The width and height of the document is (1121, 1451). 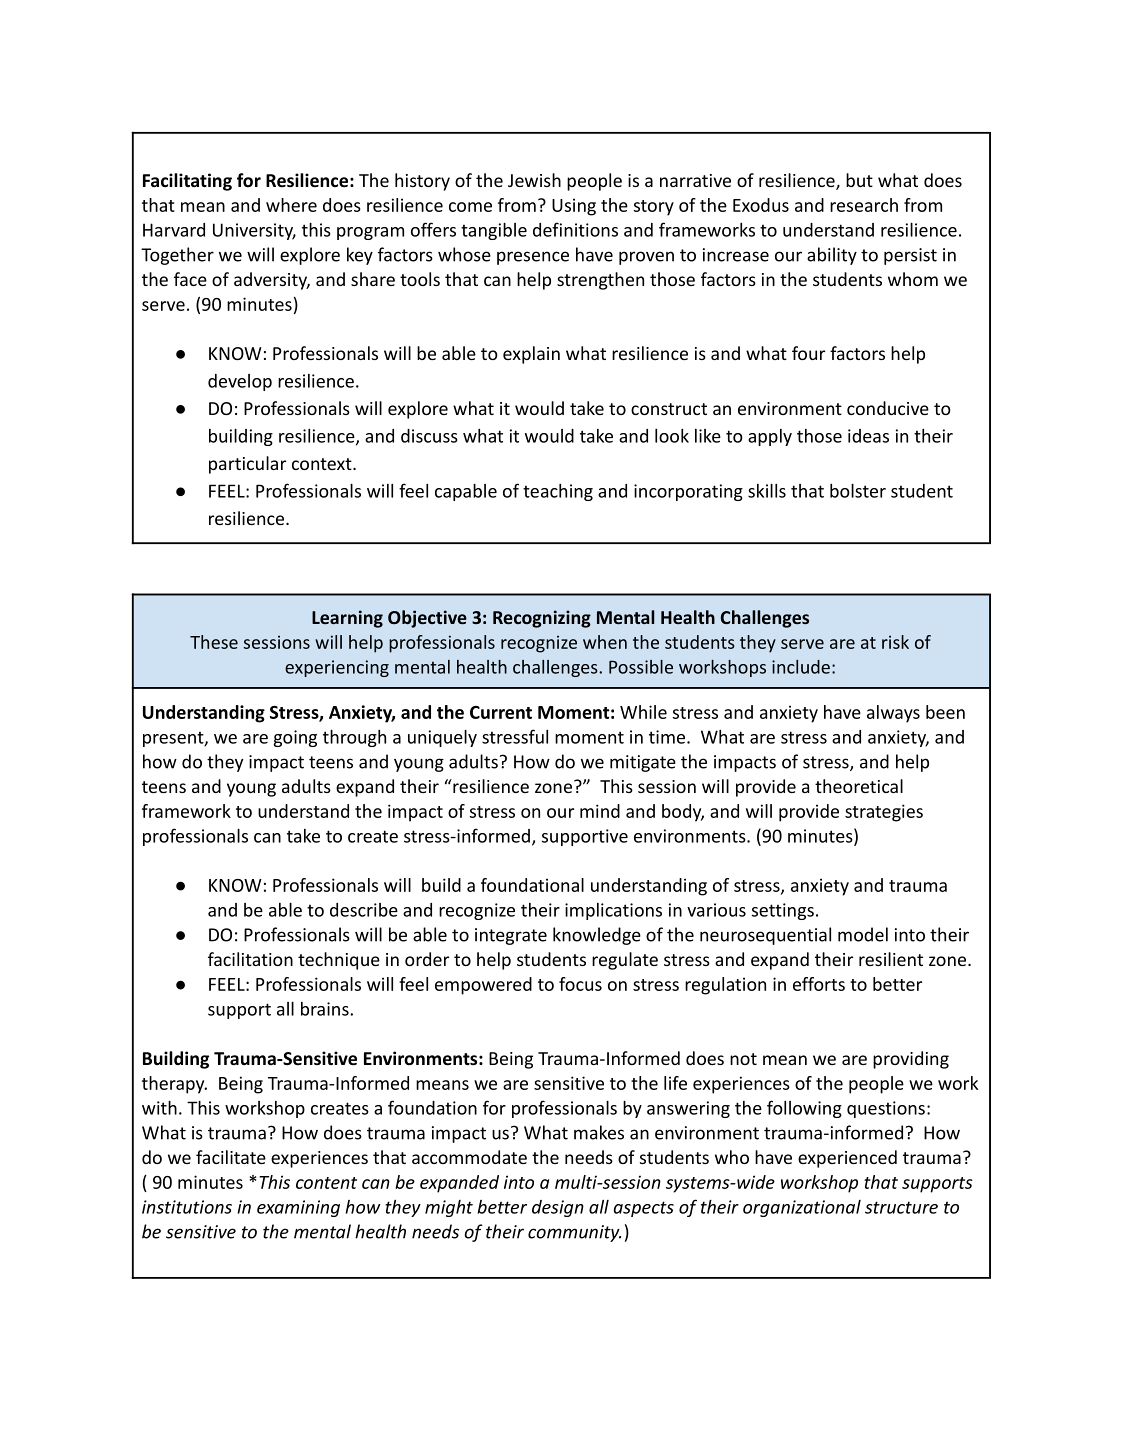 What do you see at coordinates (783, 911) in the document?
I see `settings` at bounding box center [783, 911].
